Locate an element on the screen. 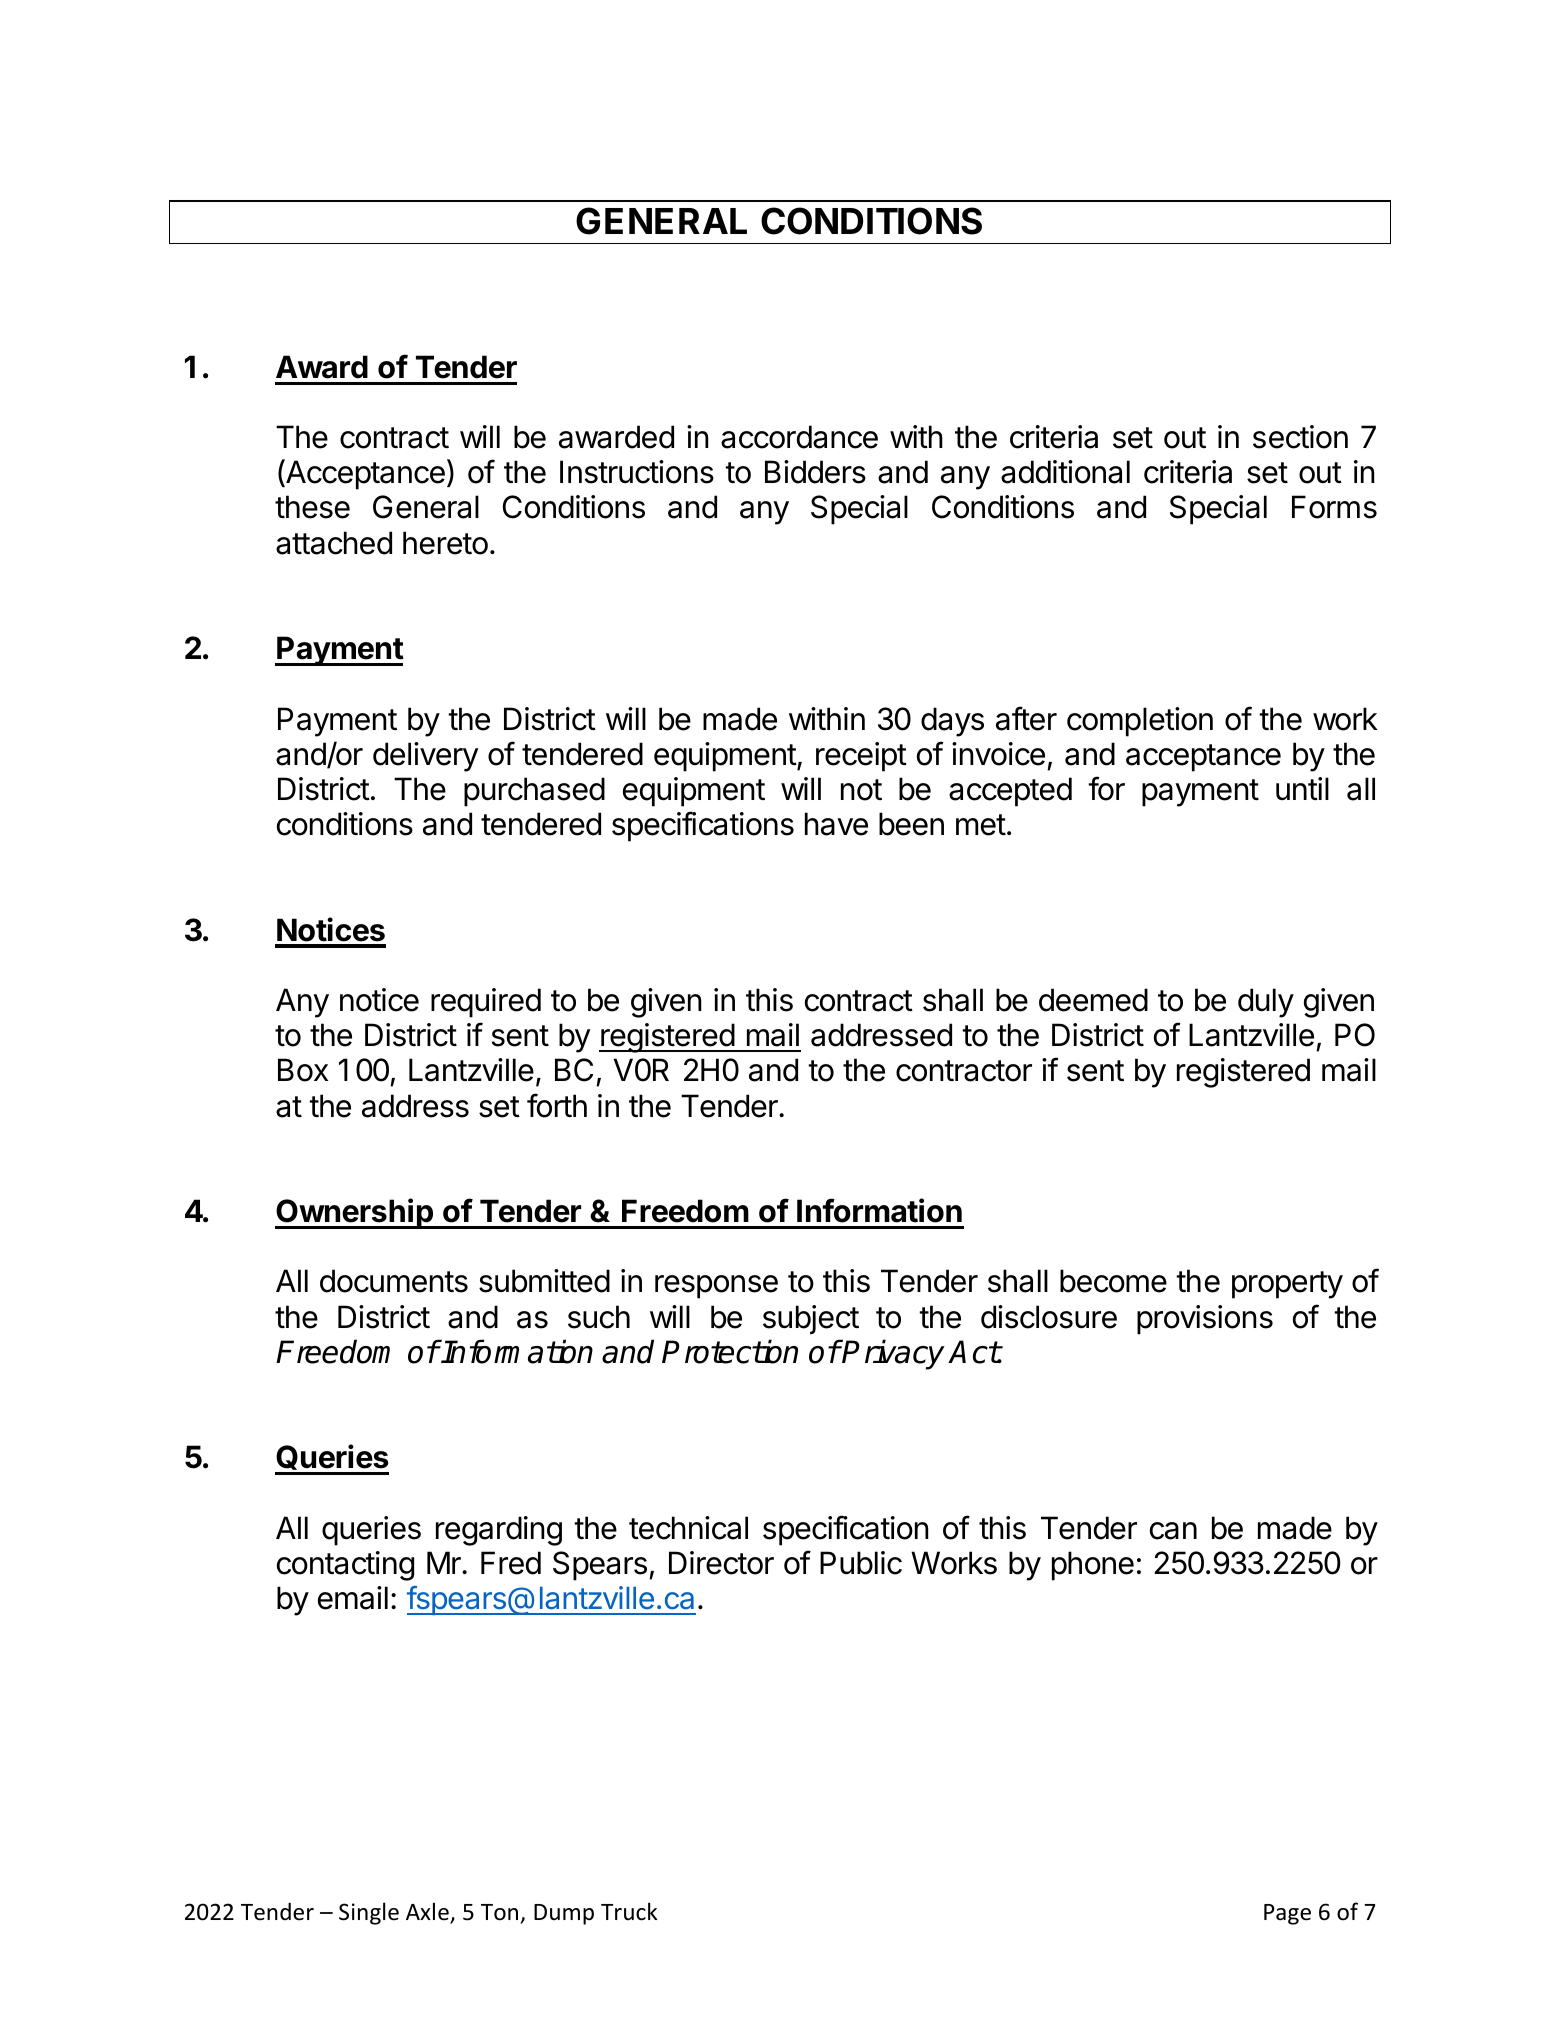 This screenshot has width=1560, height=2019. property is located at coordinates (1287, 1285).
